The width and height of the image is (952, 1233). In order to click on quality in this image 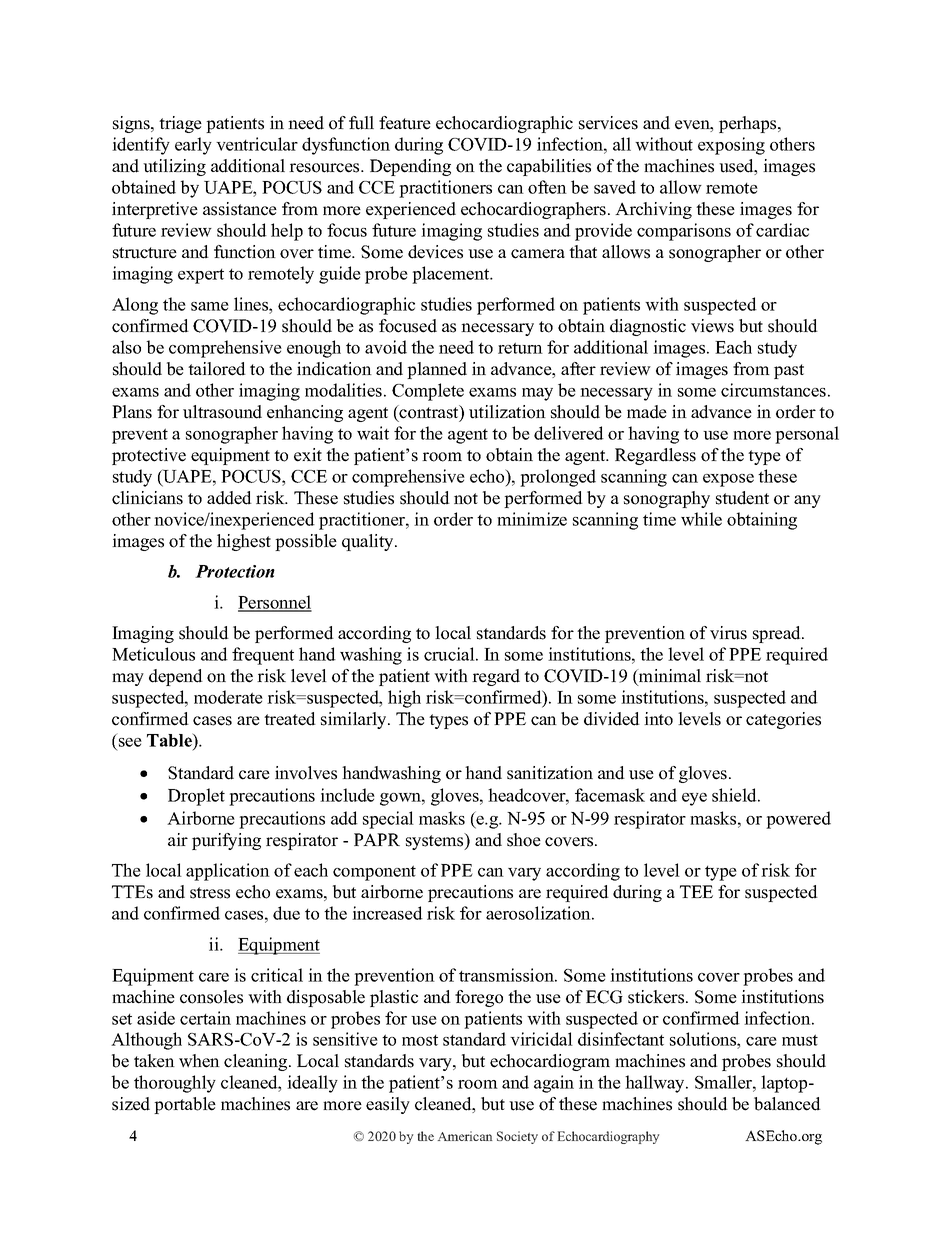, I will do `click(369, 542)`.
